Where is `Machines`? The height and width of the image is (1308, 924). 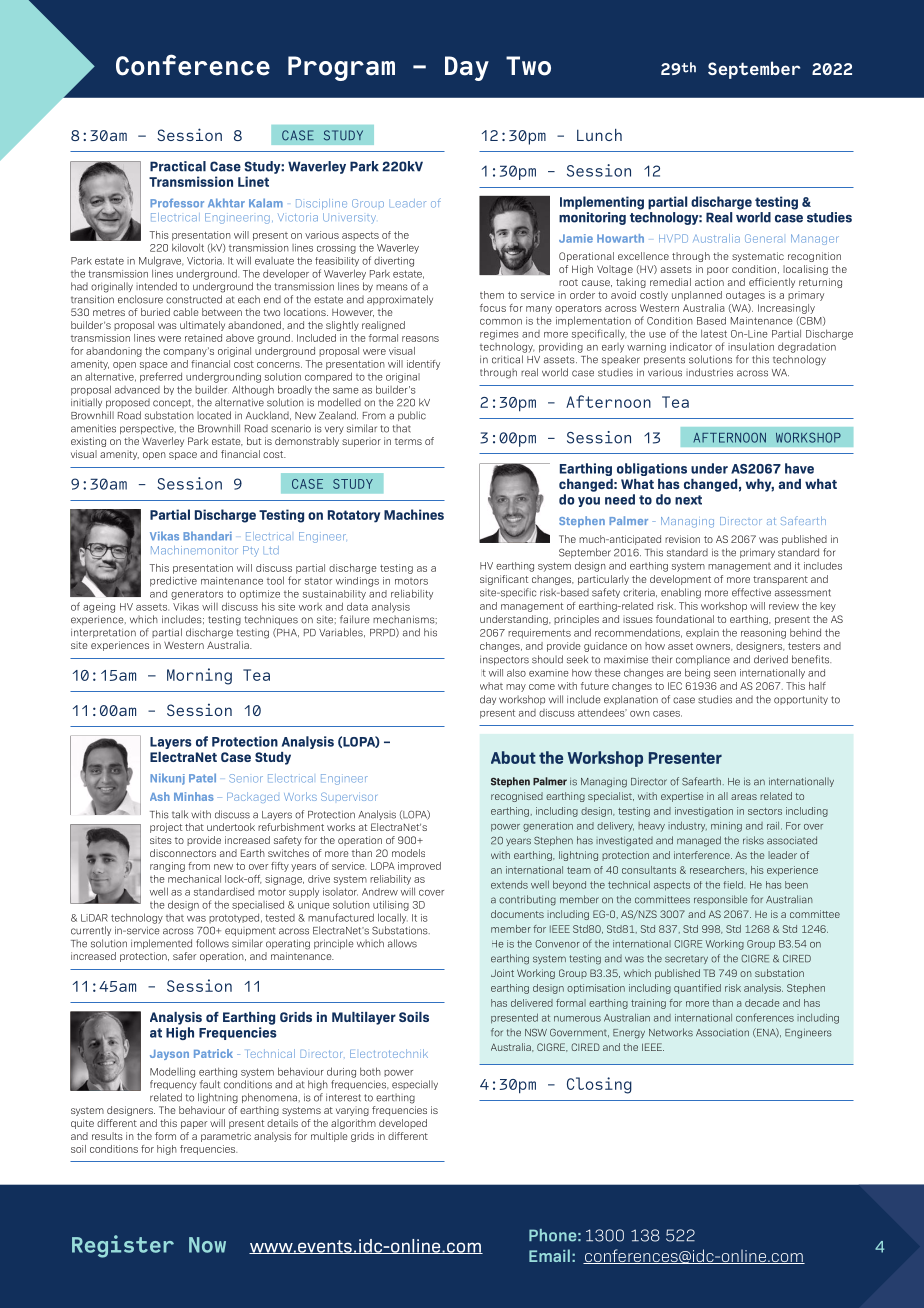 Machines is located at coordinates (414, 514).
